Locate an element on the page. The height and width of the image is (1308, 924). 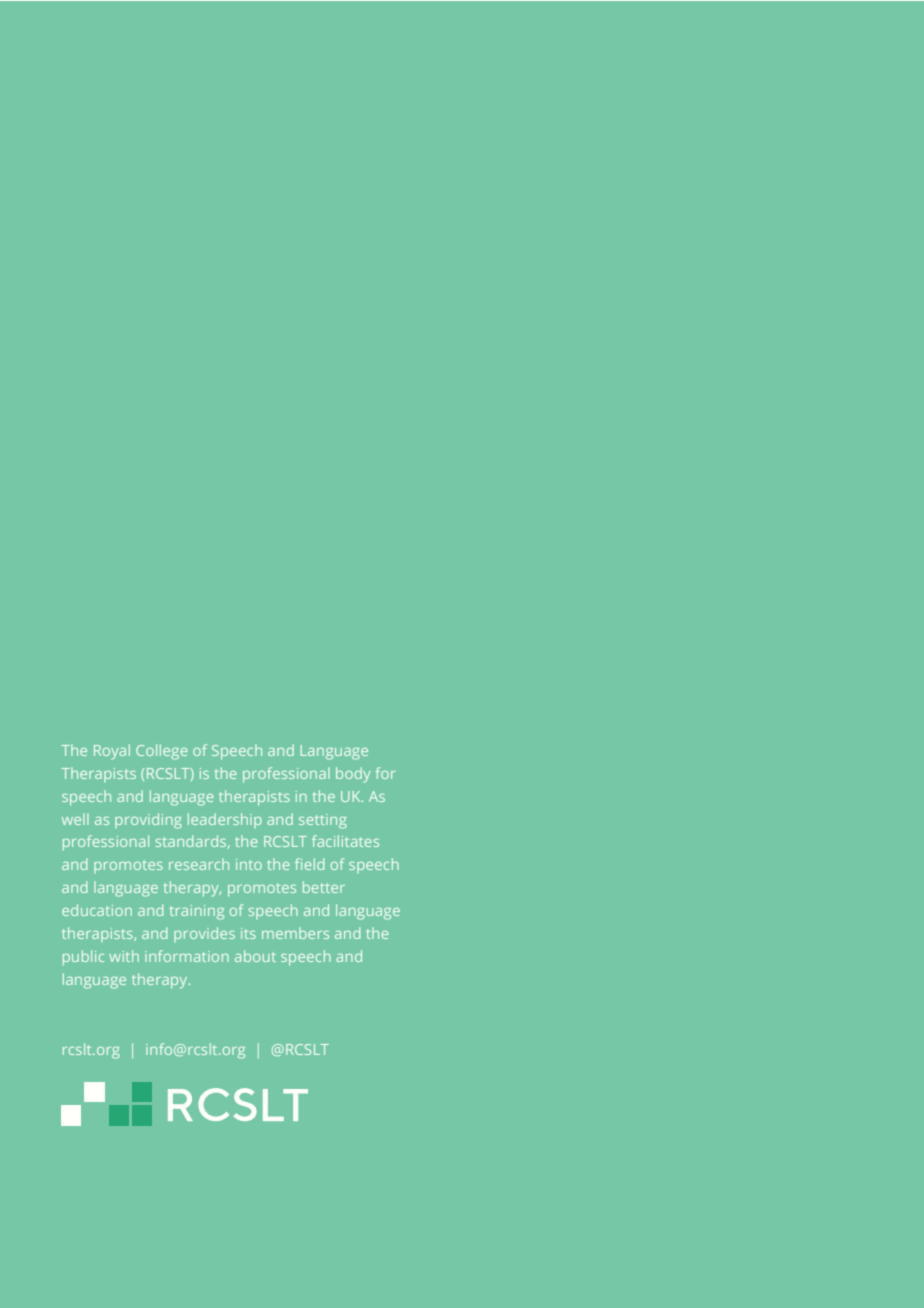
education is located at coordinates (97, 910).
